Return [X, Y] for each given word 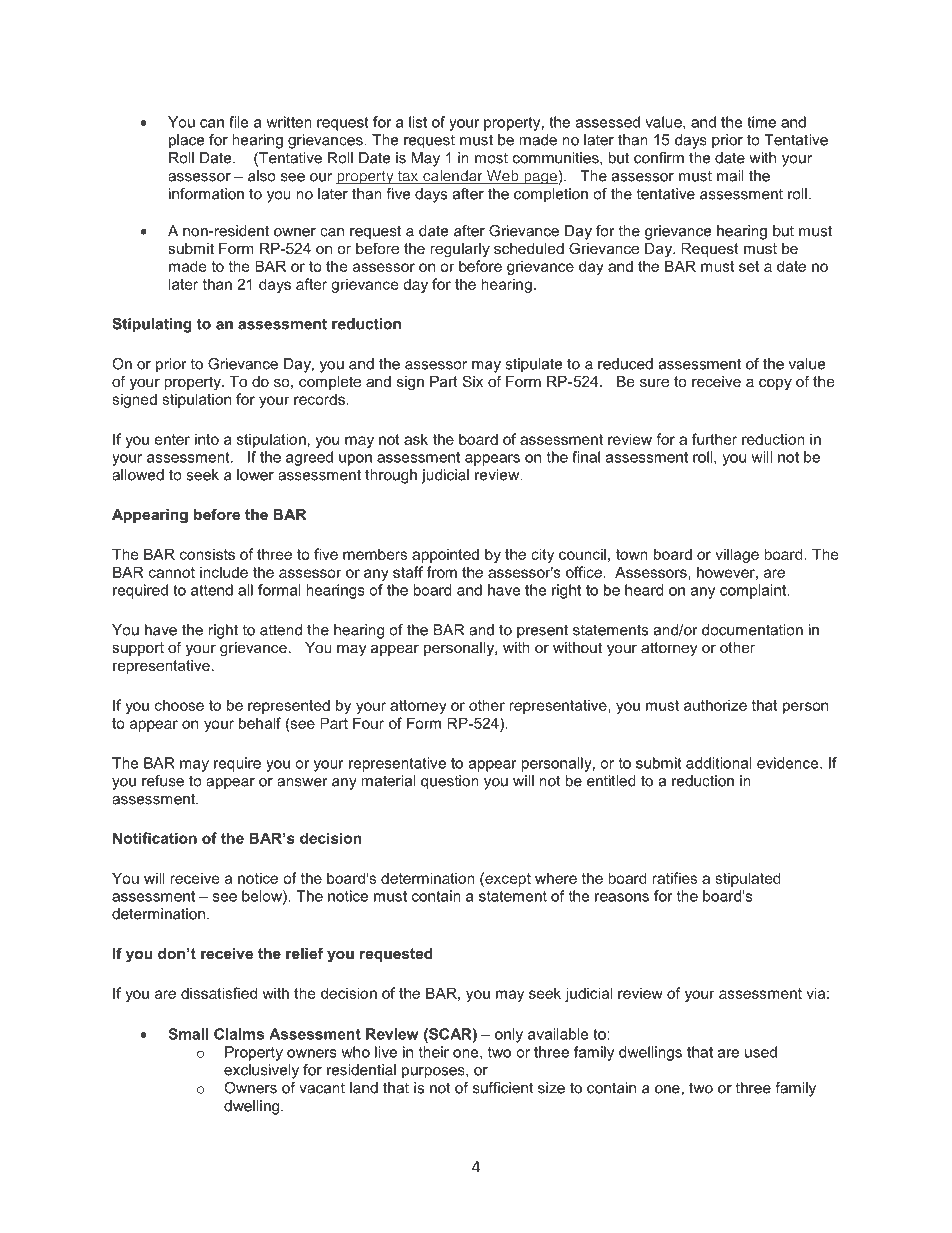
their [434, 1052]
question [450, 782]
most [491, 158]
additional [719, 763]
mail [730, 176]
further [714, 439]
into [207, 439]
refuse [163, 781]
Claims [239, 1034]
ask [416, 439]
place [186, 141]
